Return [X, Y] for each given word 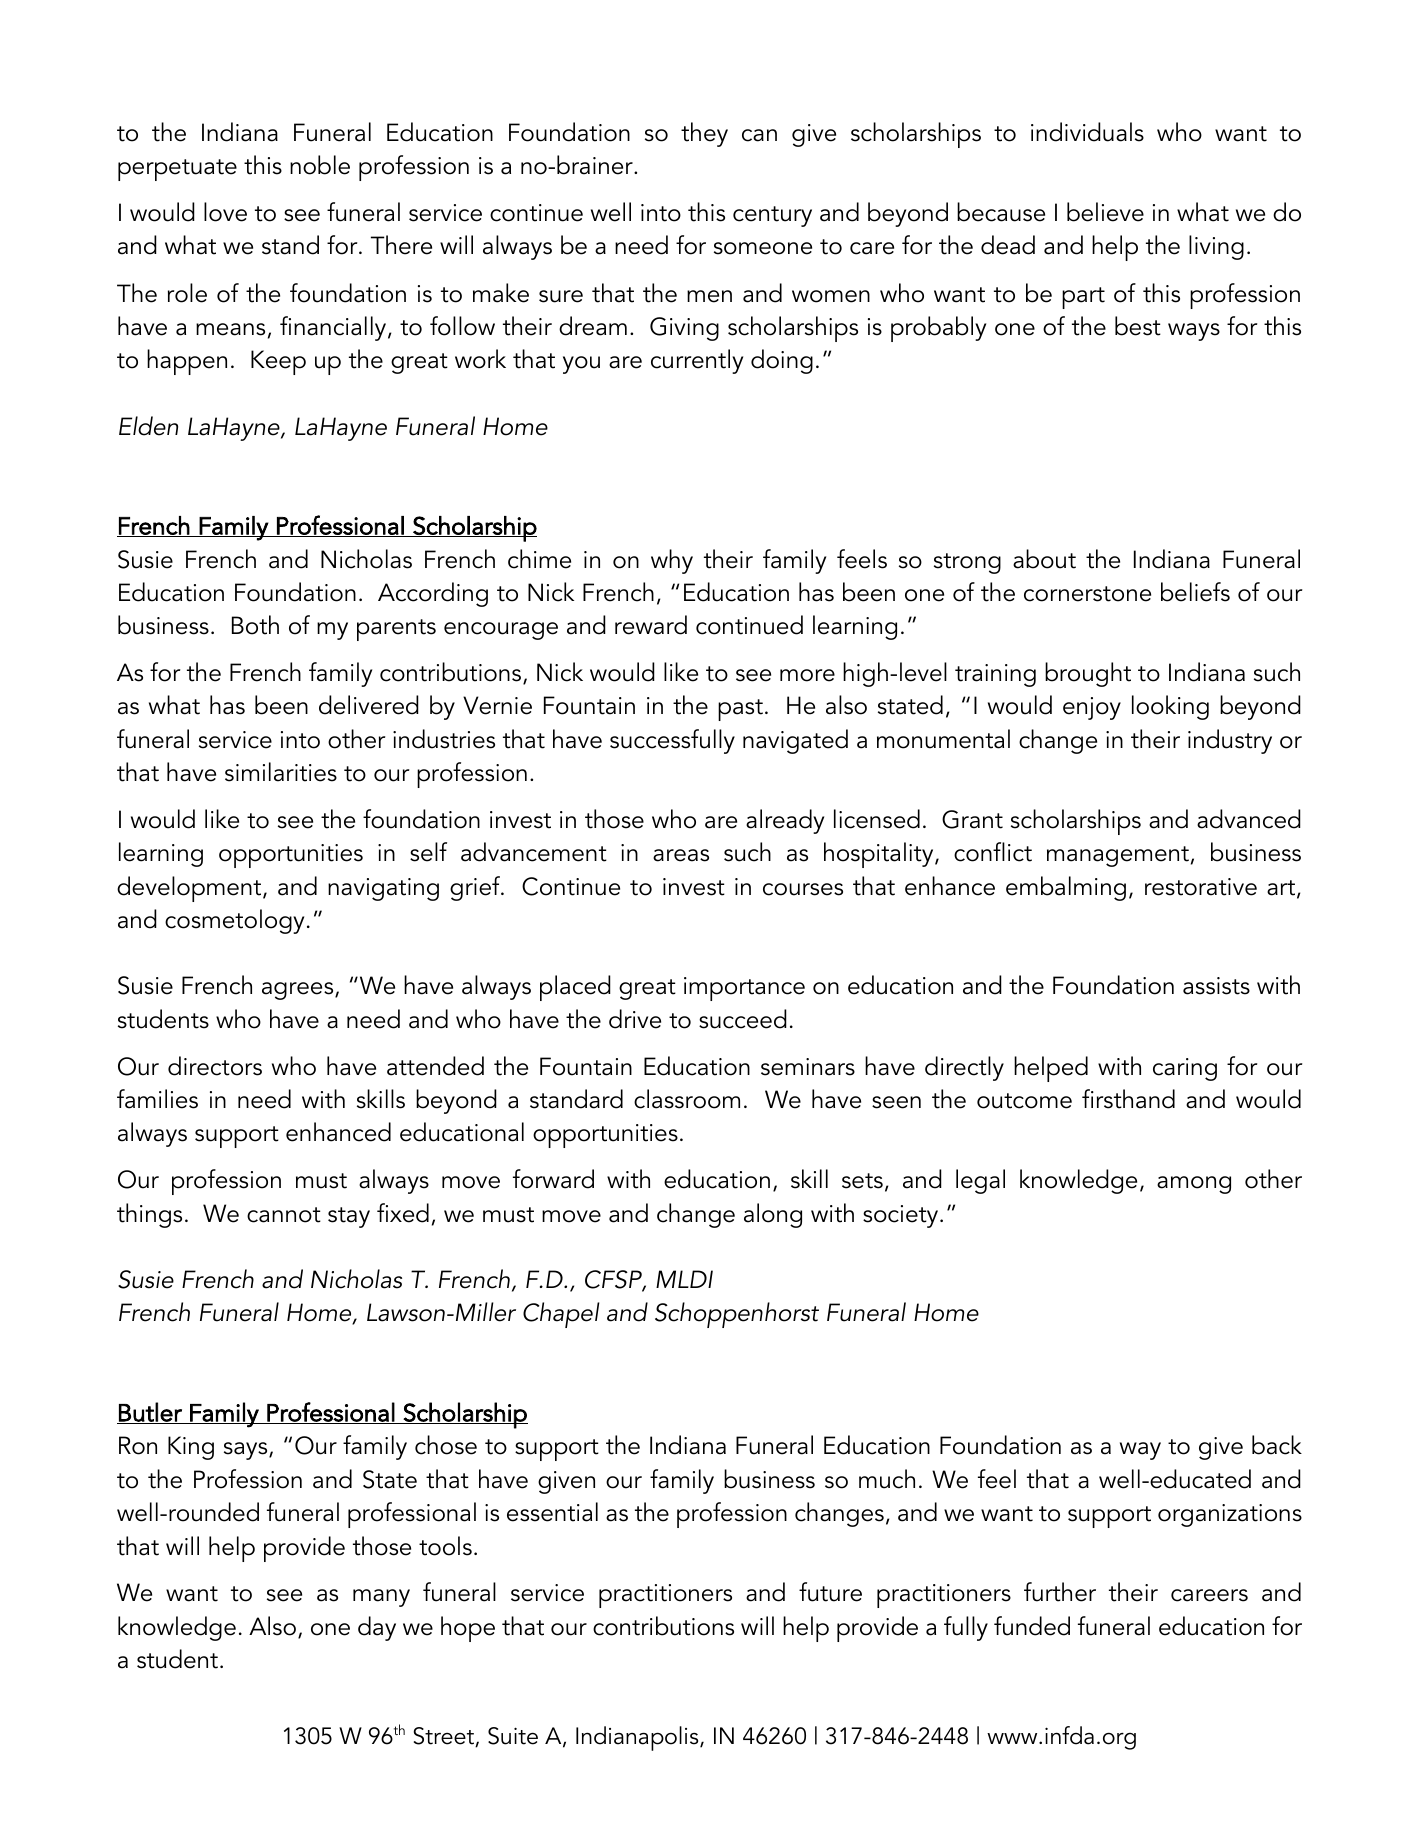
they [704, 134]
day [377, 1628]
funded [1032, 1626]
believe [1105, 212]
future [830, 1592]
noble [320, 165]
